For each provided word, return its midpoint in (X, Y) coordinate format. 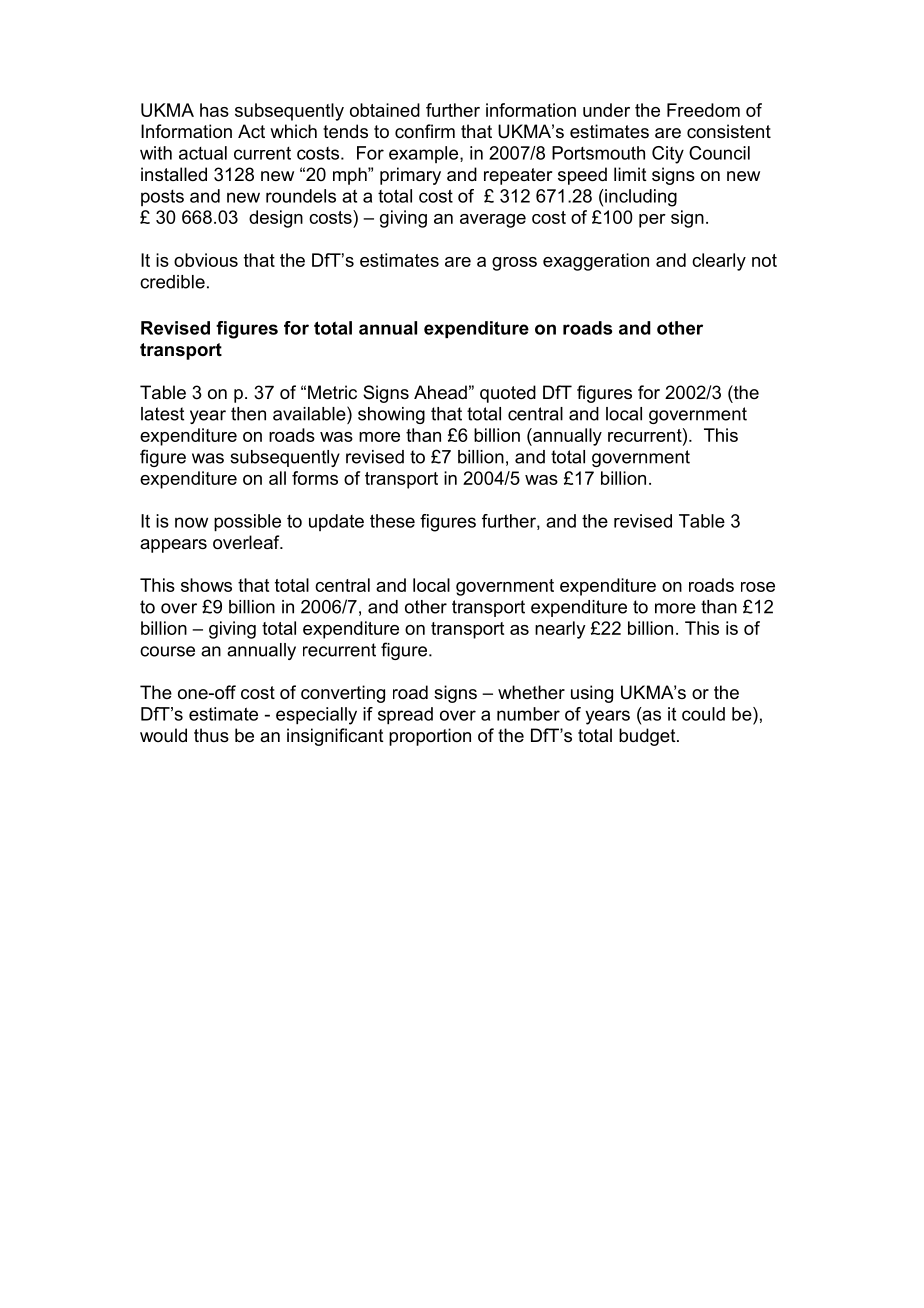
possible (247, 523)
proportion (430, 737)
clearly (719, 262)
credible (172, 282)
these (392, 521)
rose (758, 587)
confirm (425, 131)
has (214, 110)
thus (211, 735)
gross (514, 264)
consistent (729, 131)
